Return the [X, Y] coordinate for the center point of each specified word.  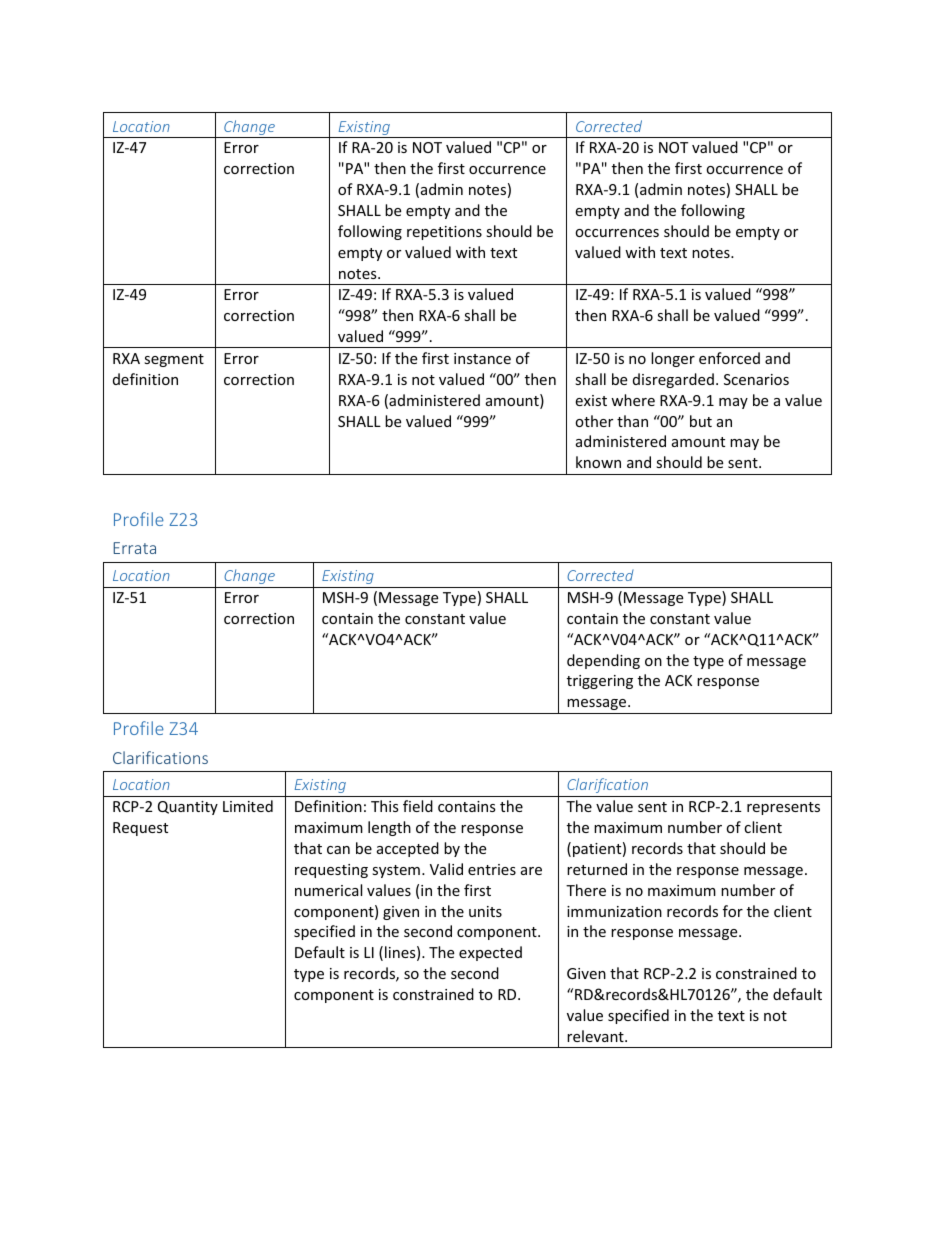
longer [673, 359]
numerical [328, 890]
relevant [596, 1036]
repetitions [444, 233]
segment [174, 360]
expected [490, 953]
